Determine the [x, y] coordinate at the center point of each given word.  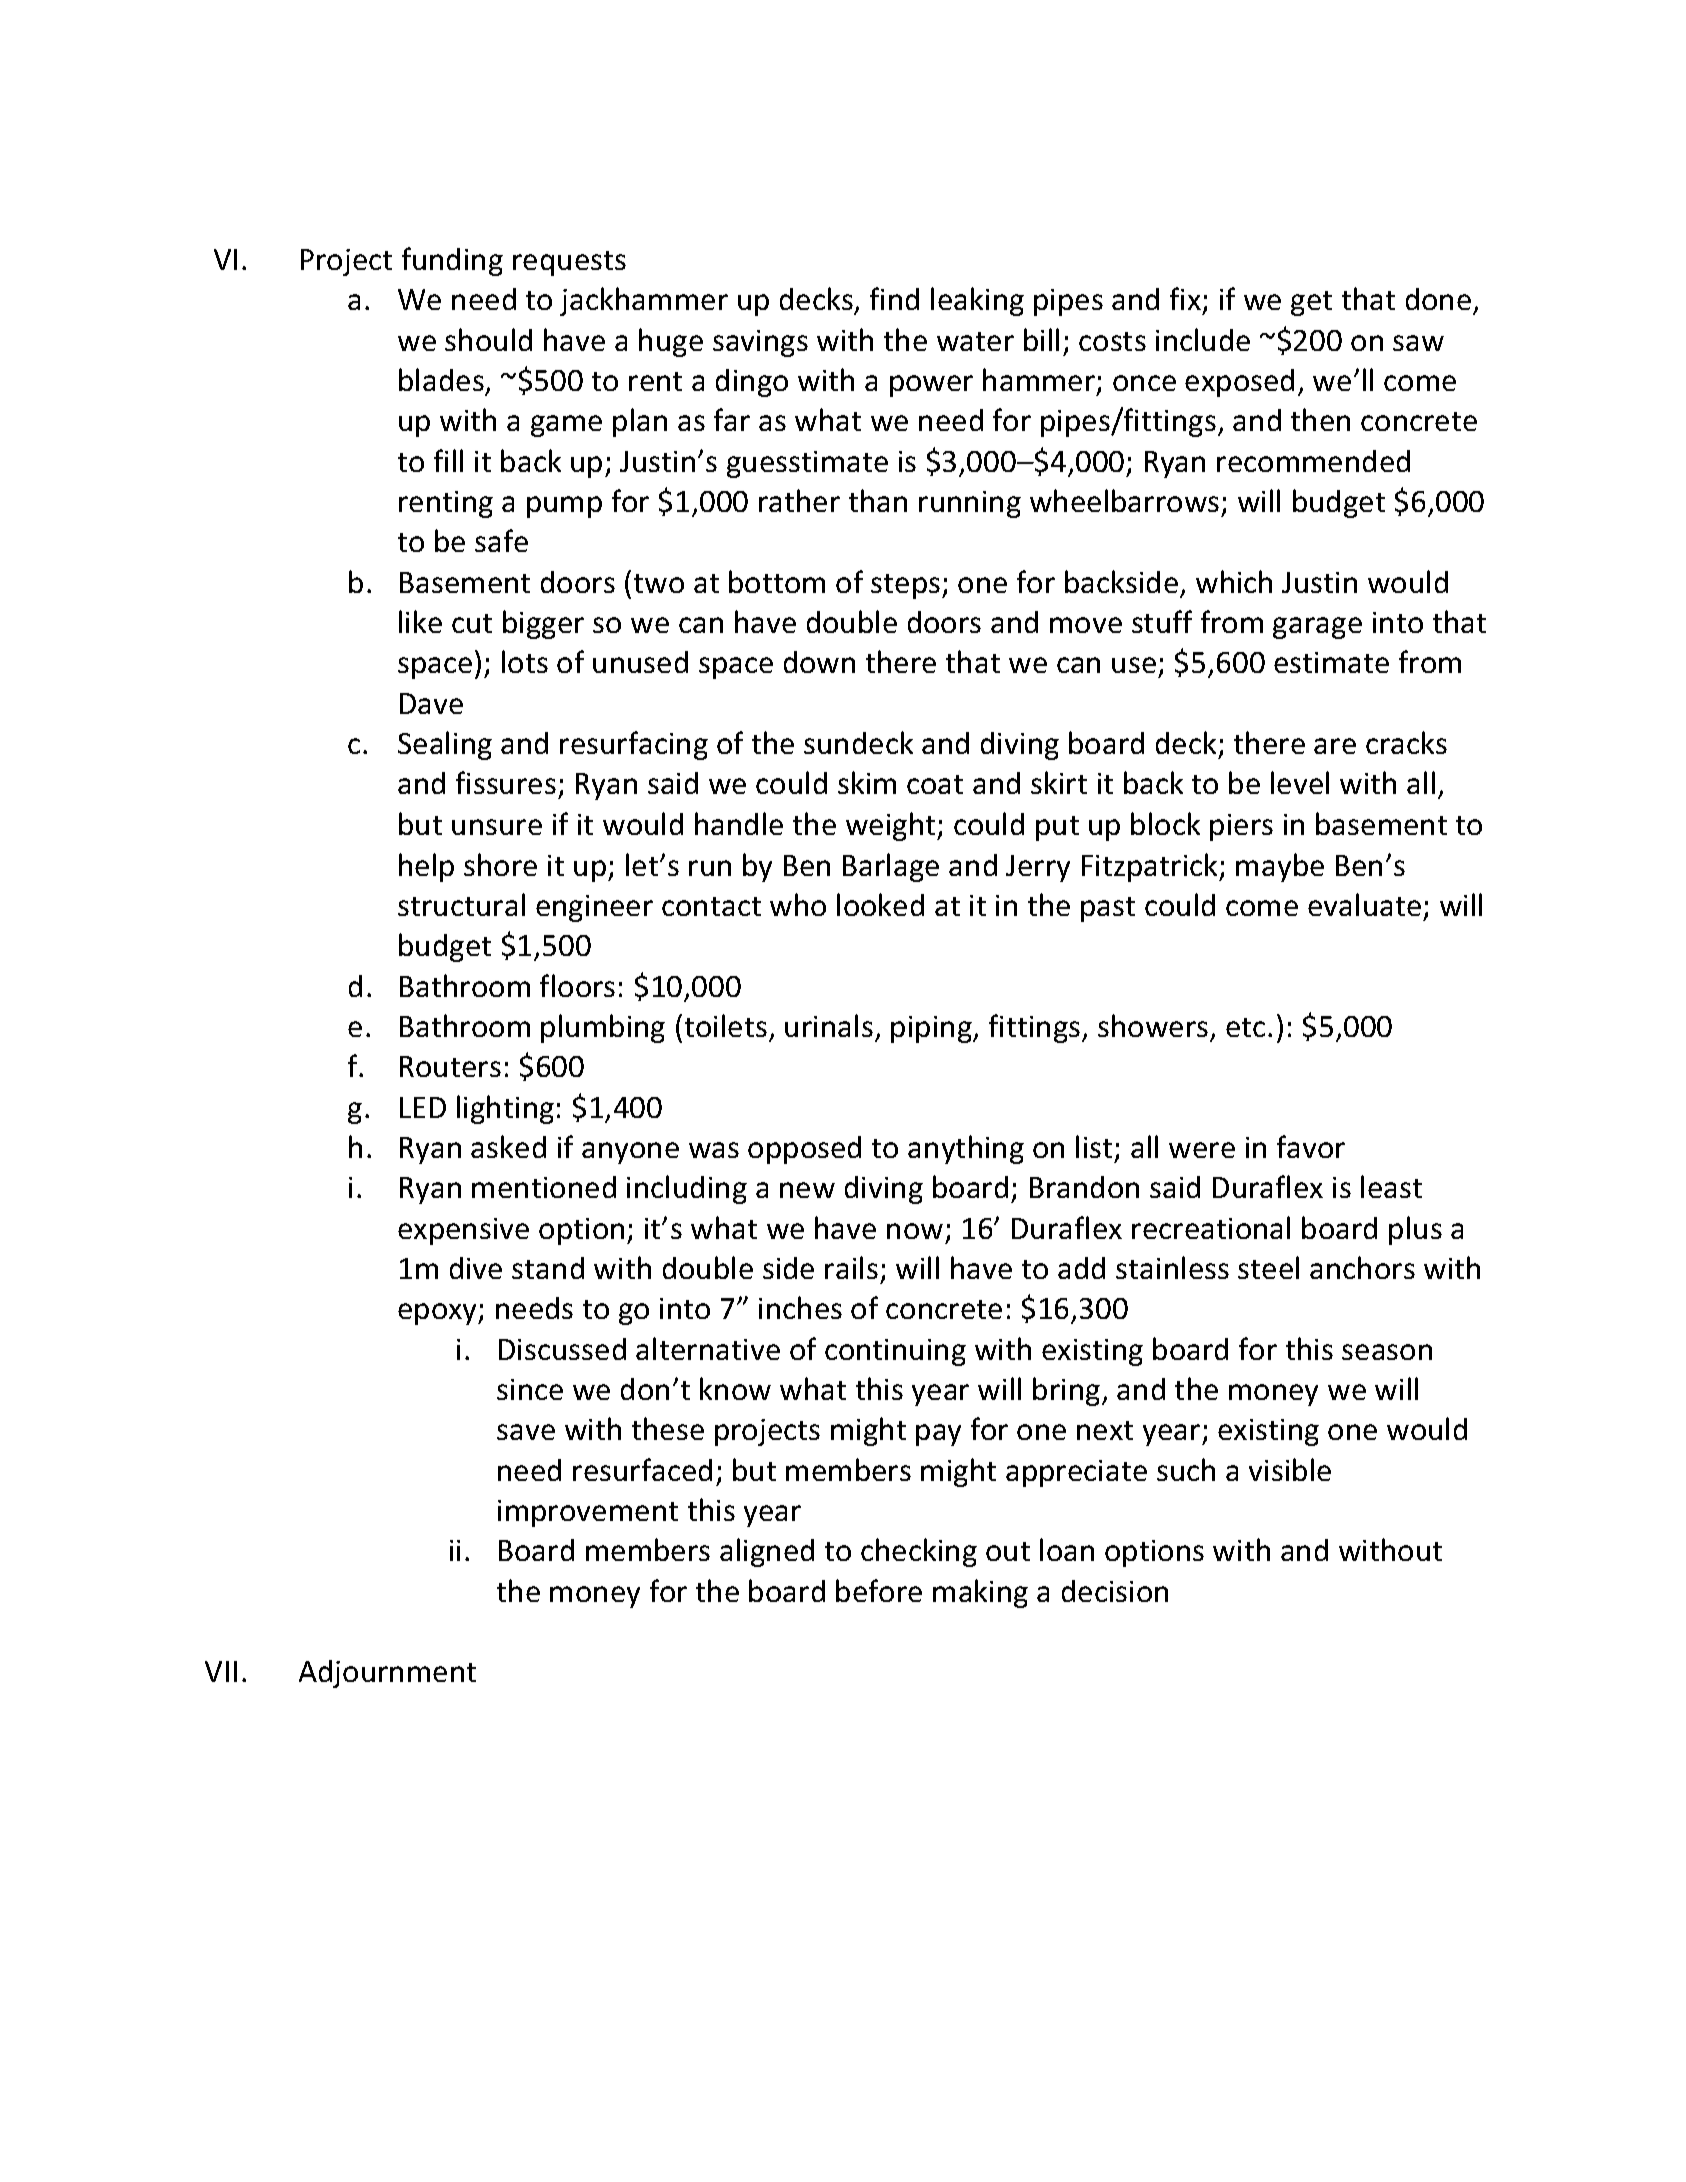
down [819, 662]
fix [1187, 300]
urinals [829, 1025]
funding [452, 261]
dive [476, 1268]
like [420, 621]
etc [1245, 1027]
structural [461, 904]
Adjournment [387, 1674]
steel [1268, 1267]
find [894, 298]
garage [1317, 628]
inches [800, 1307]
